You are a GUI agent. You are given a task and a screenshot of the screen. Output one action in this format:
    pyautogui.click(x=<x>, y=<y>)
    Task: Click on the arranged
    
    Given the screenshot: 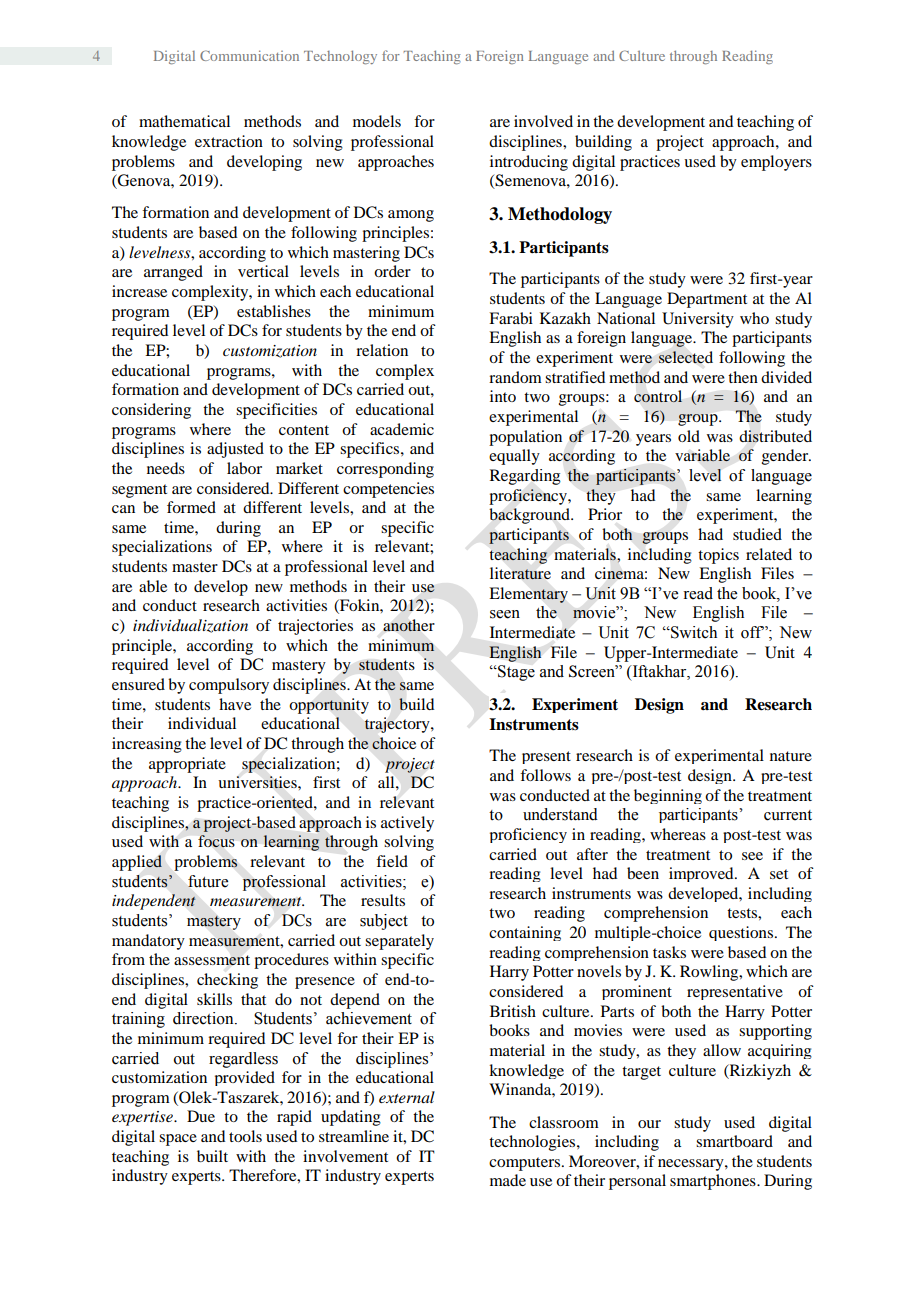 What is the action you would take?
    pyautogui.click(x=173, y=273)
